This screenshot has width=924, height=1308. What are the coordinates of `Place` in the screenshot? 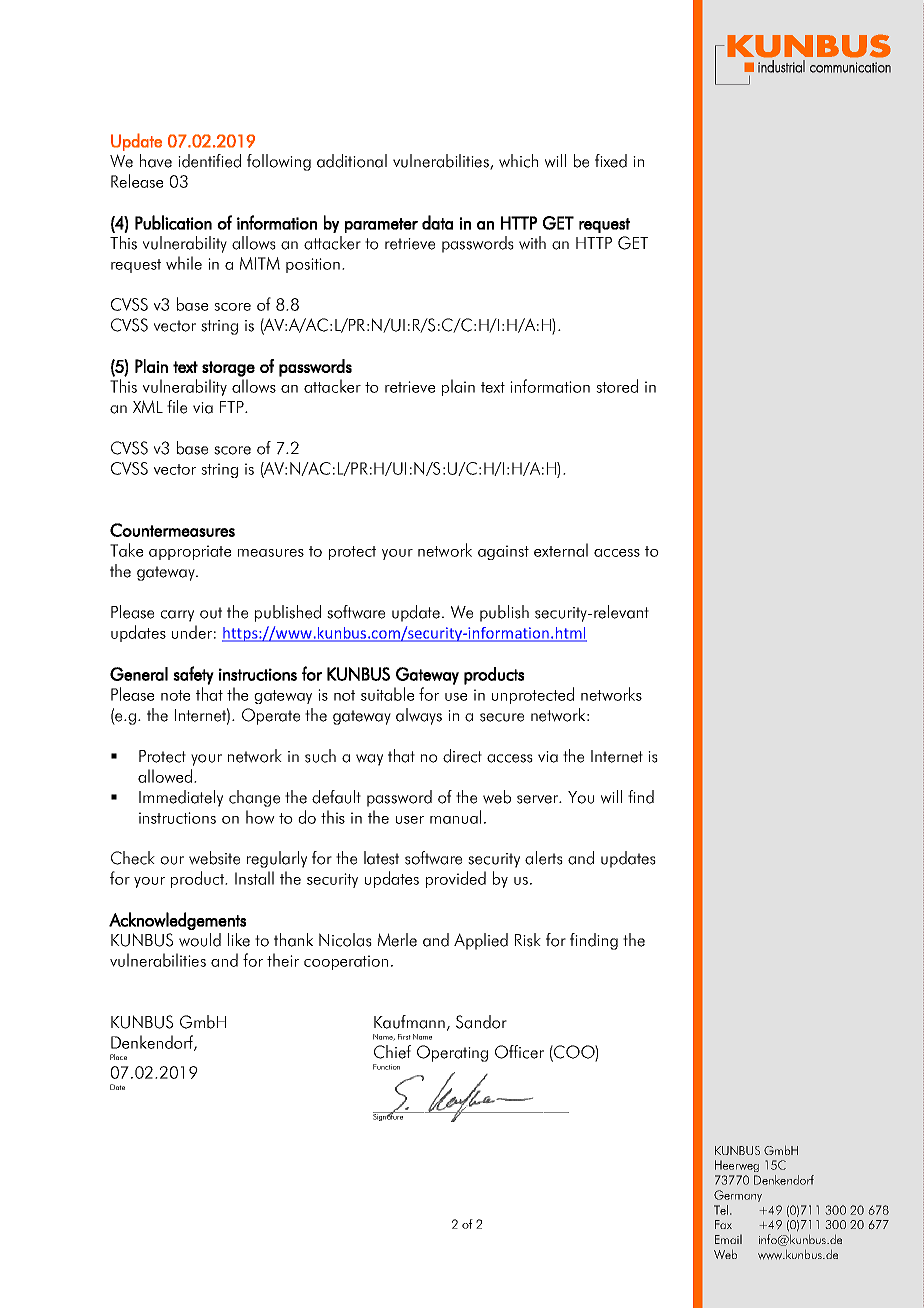 It's located at (118, 1057).
